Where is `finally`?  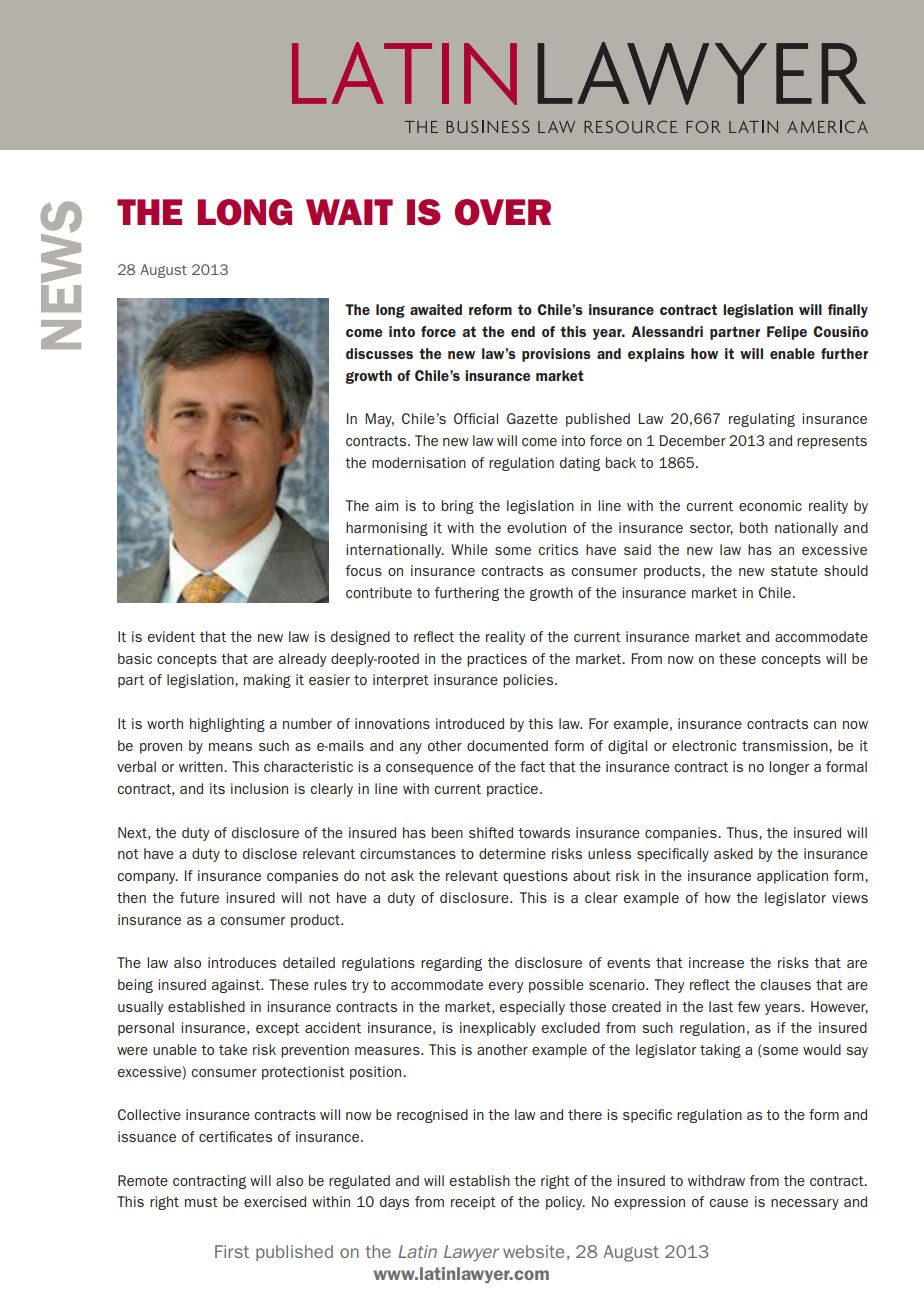
finally is located at coordinates (848, 311).
